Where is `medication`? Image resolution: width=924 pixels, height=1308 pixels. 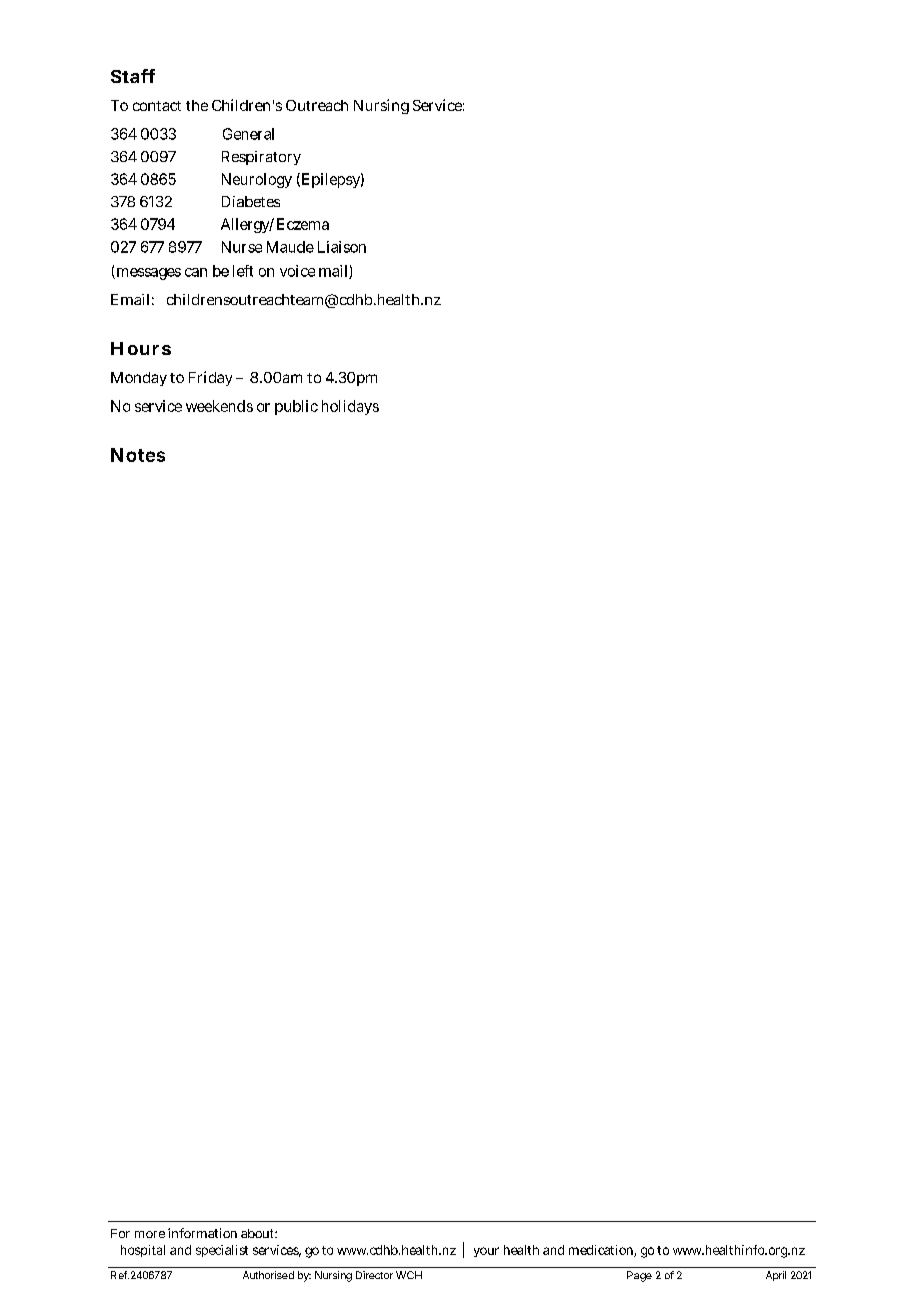
medication is located at coordinates (602, 1251).
